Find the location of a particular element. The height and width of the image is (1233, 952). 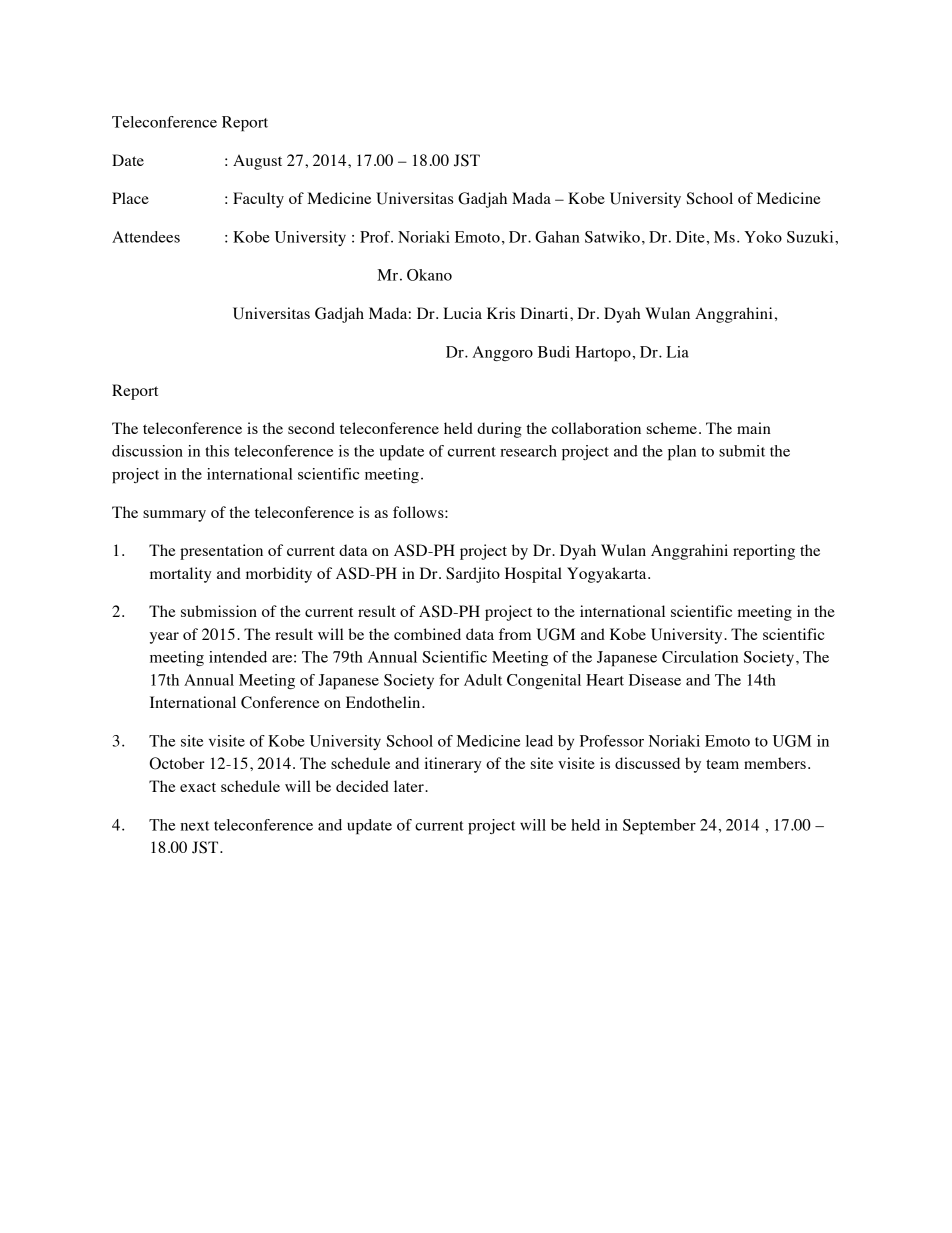

submission is located at coordinates (219, 611).
